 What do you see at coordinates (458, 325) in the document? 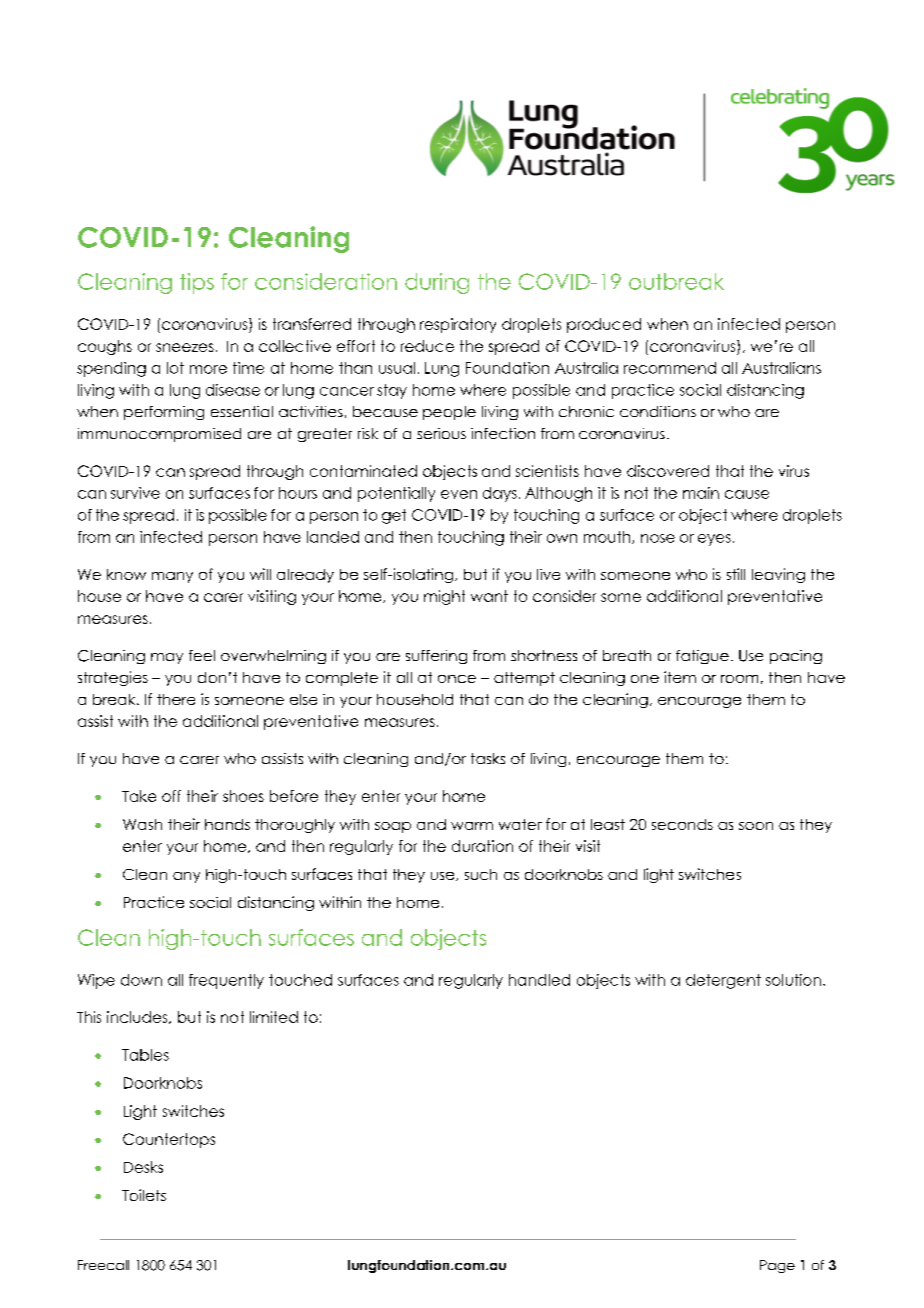
I see `respiratory` at bounding box center [458, 325].
